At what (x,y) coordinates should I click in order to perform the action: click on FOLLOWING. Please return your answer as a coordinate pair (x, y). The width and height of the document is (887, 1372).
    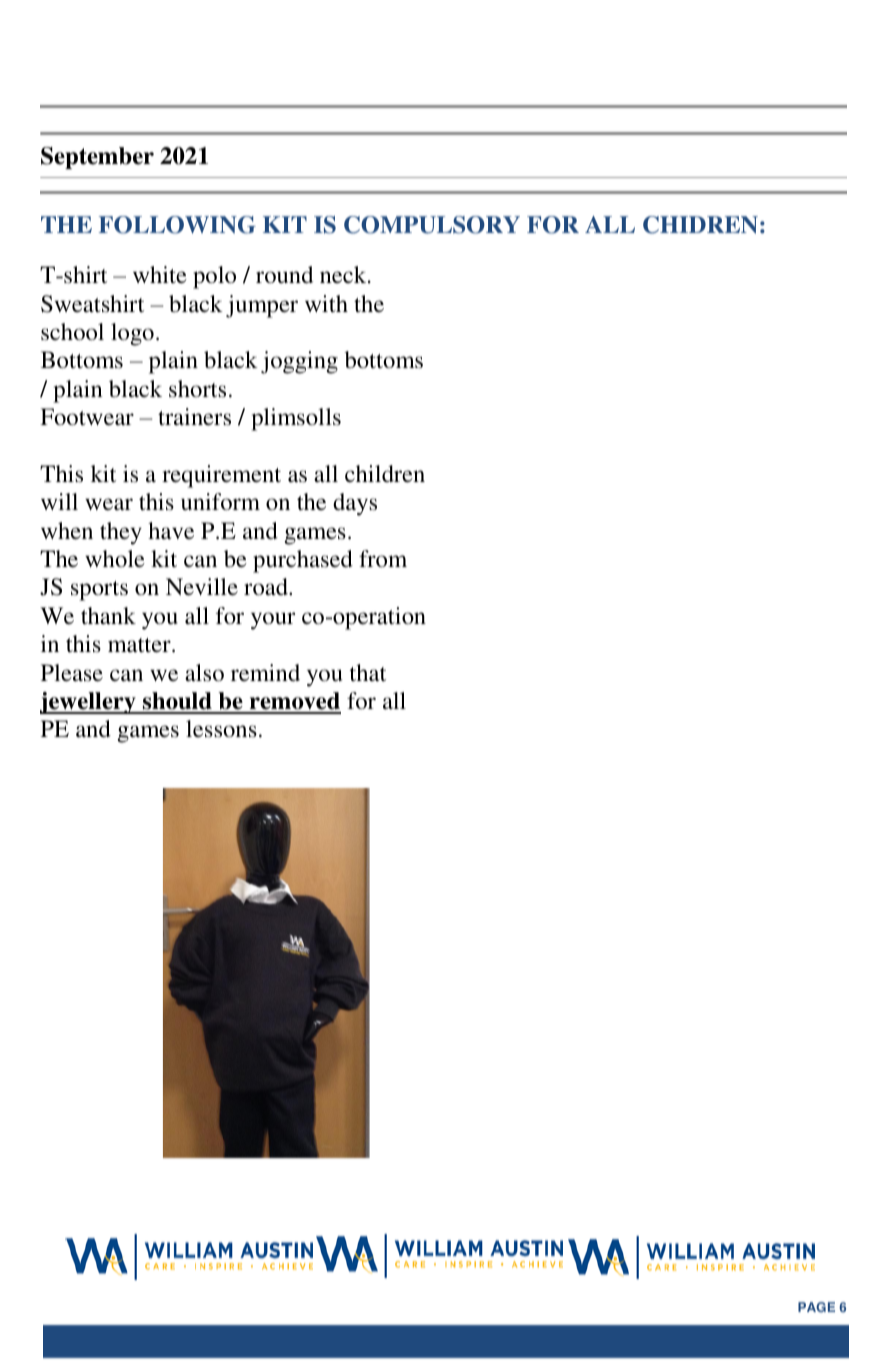
    Looking at the image, I should click on (177, 225).
